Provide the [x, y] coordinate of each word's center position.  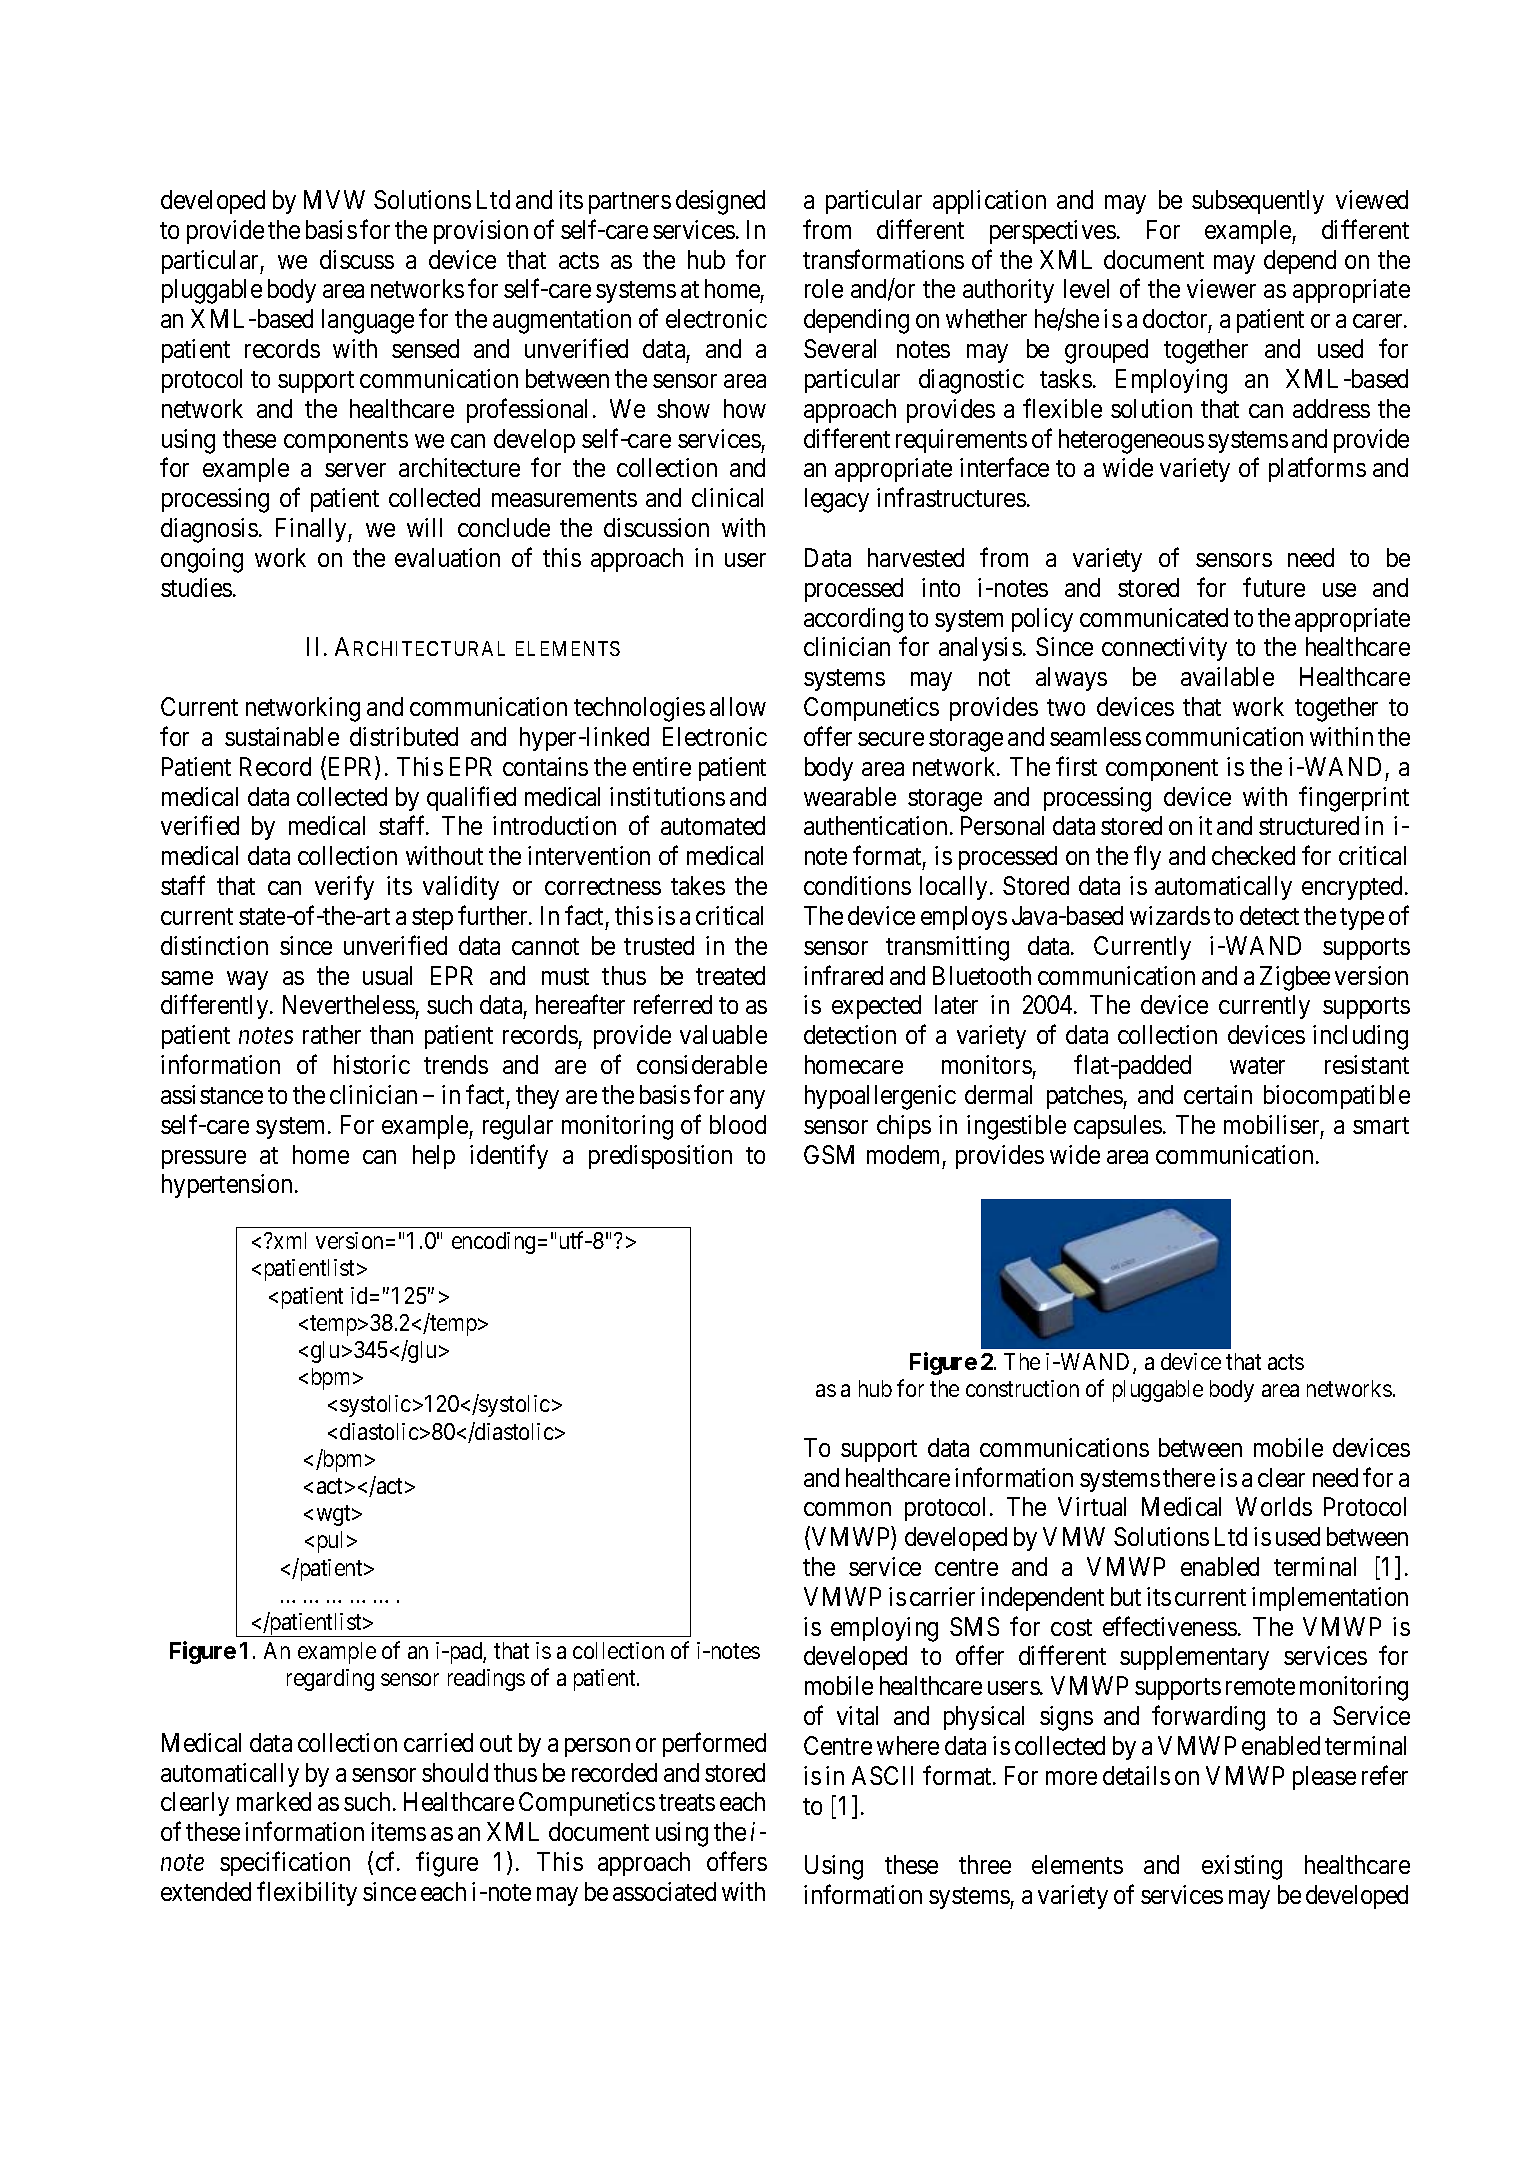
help [434, 1157]
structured [1309, 825]
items [398, 1831]
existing [1242, 1867]
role [824, 288]
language [368, 321]
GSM [829, 1154]
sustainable [282, 736]
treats [687, 1803]
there [1189, 1477]
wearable [850, 796]
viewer [1221, 288]
